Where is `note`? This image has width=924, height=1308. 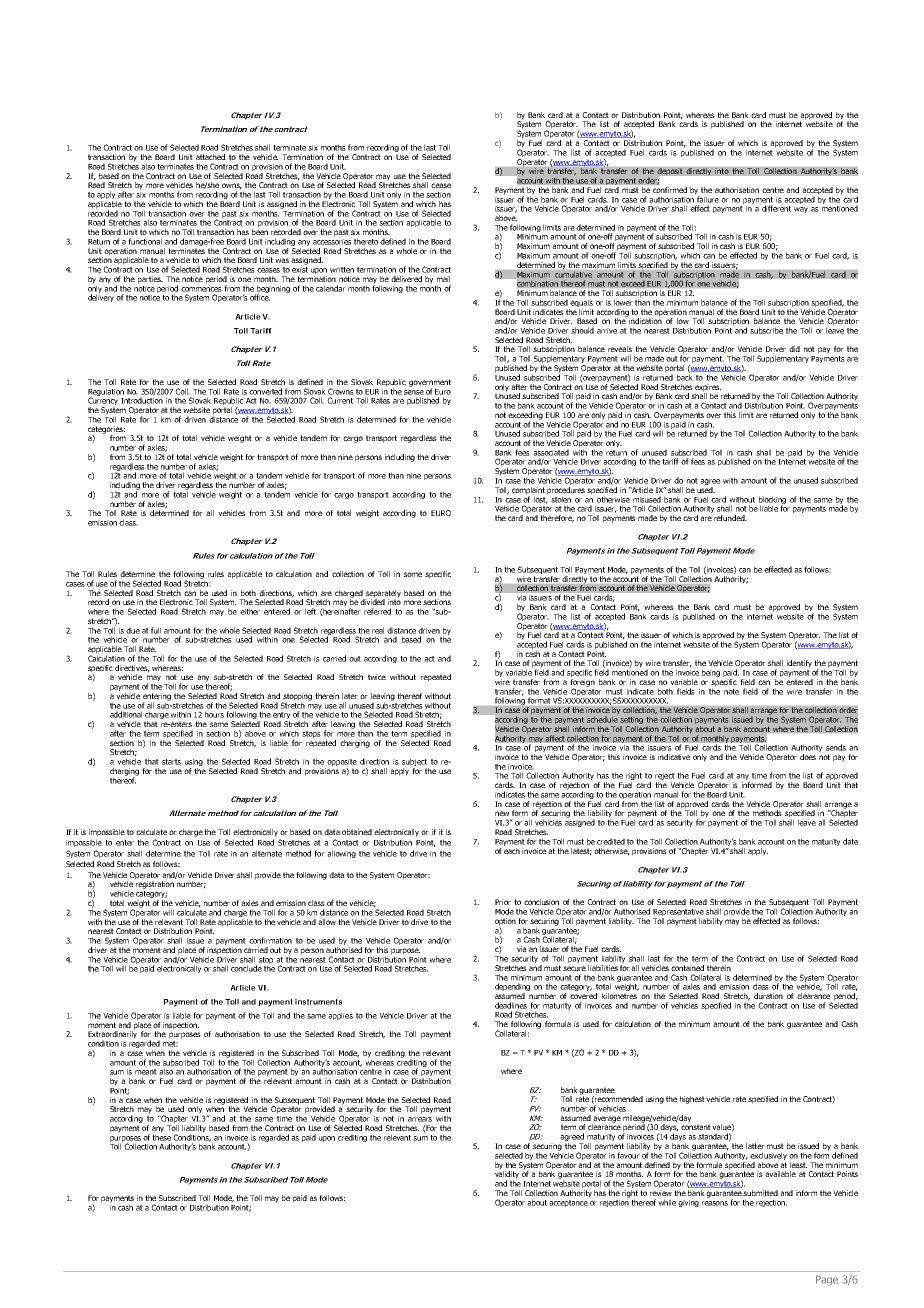
note is located at coordinates (731, 692).
